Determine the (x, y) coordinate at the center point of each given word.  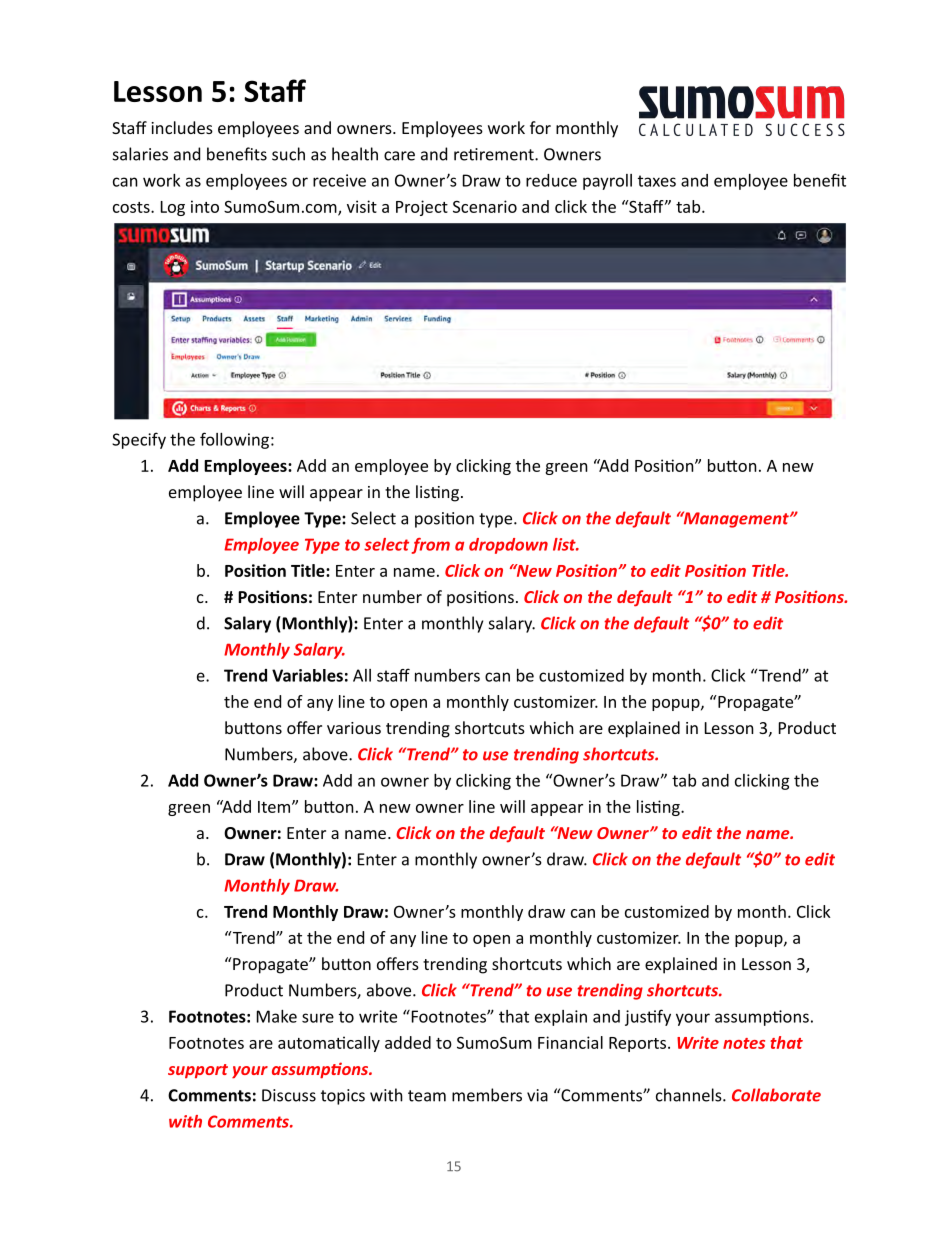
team (427, 1096)
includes (182, 127)
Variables (307, 675)
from (431, 546)
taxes (657, 181)
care (399, 156)
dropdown (508, 546)
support (198, 1071)
